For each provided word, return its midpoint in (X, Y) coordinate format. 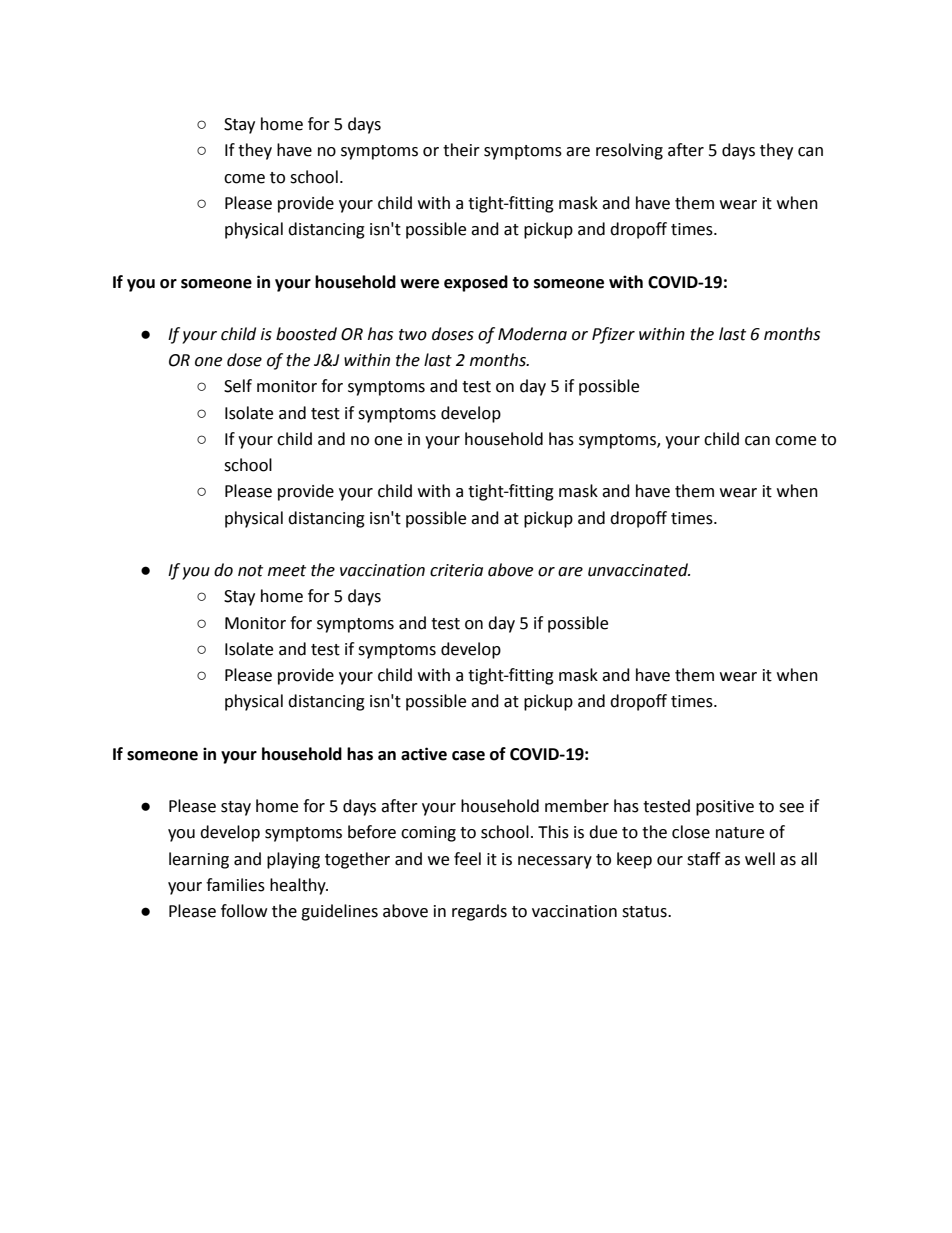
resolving (629, 151)
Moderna (532, 334)
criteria (456, 570)
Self (238, 386)
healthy (299, 886)
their (461, 150)
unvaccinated (639, 570)
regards (479, 912)
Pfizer (613, 335)
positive (725, 808)
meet (287, 571)
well (760, 859)
